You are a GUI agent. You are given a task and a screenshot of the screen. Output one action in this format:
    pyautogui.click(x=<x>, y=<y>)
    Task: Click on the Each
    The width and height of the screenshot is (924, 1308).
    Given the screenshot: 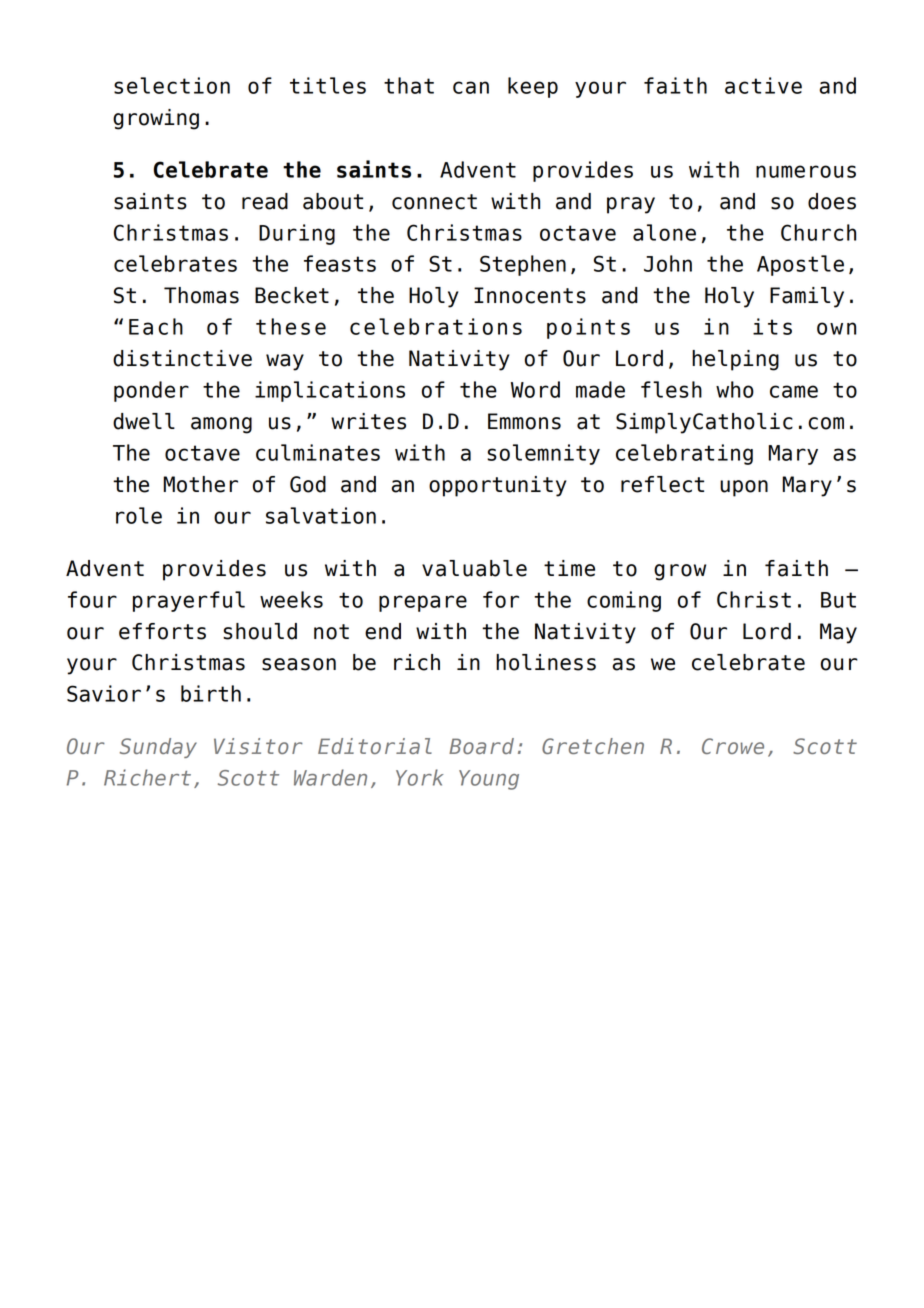 What is the action you would take?
    pyautogui.click(x=156, y=326)
